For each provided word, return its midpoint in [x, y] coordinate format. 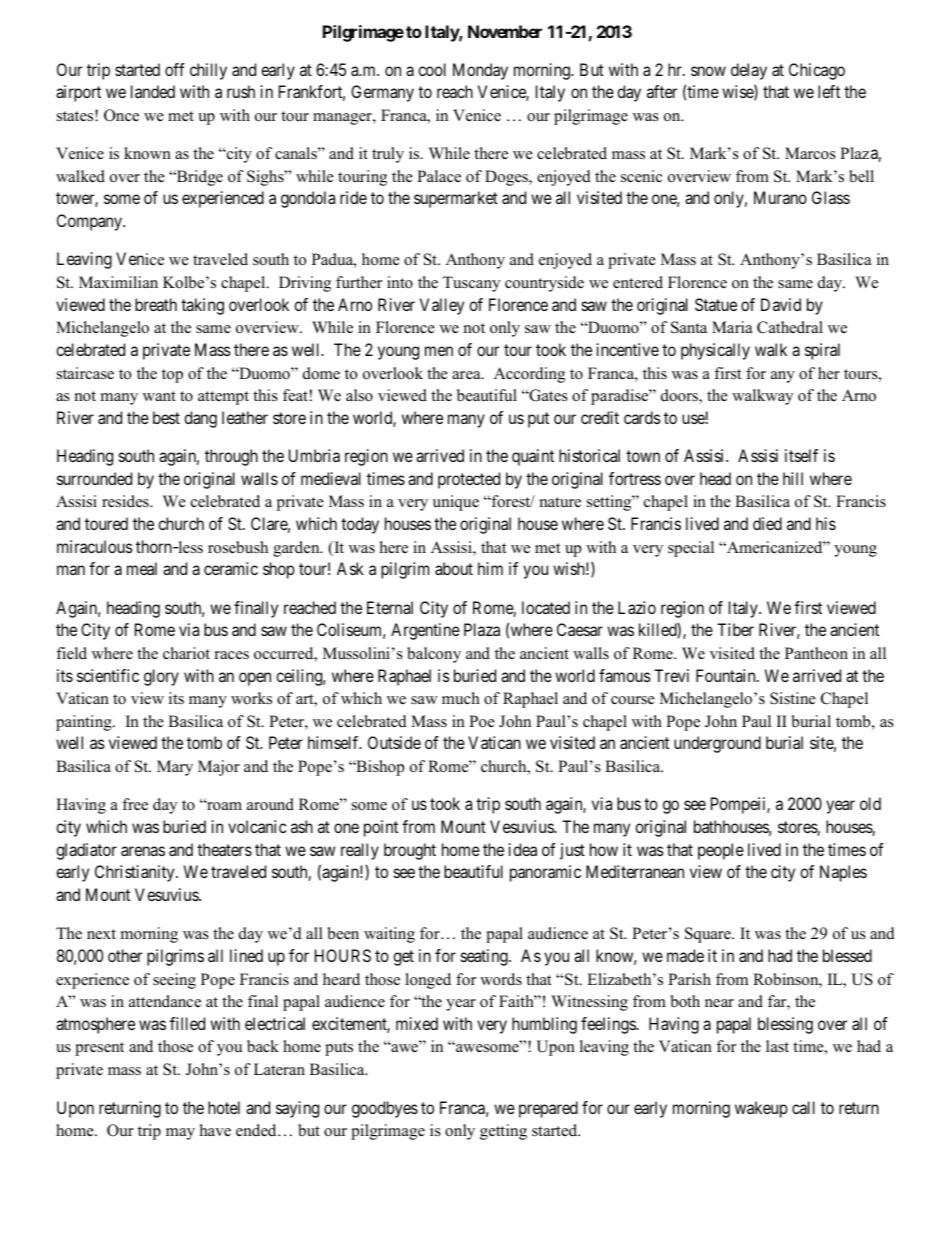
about [454, 568]
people [721, 851]
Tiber [735, 629]
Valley [442, 306]
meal [142, 568]
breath [156, 304]
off [175, 69]
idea [523, 849]
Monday [480, 71]
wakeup [761, 1109]
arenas [143, 851]
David [781, 304]
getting [503, 1132]
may [180, 1134]
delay [749, 71]
